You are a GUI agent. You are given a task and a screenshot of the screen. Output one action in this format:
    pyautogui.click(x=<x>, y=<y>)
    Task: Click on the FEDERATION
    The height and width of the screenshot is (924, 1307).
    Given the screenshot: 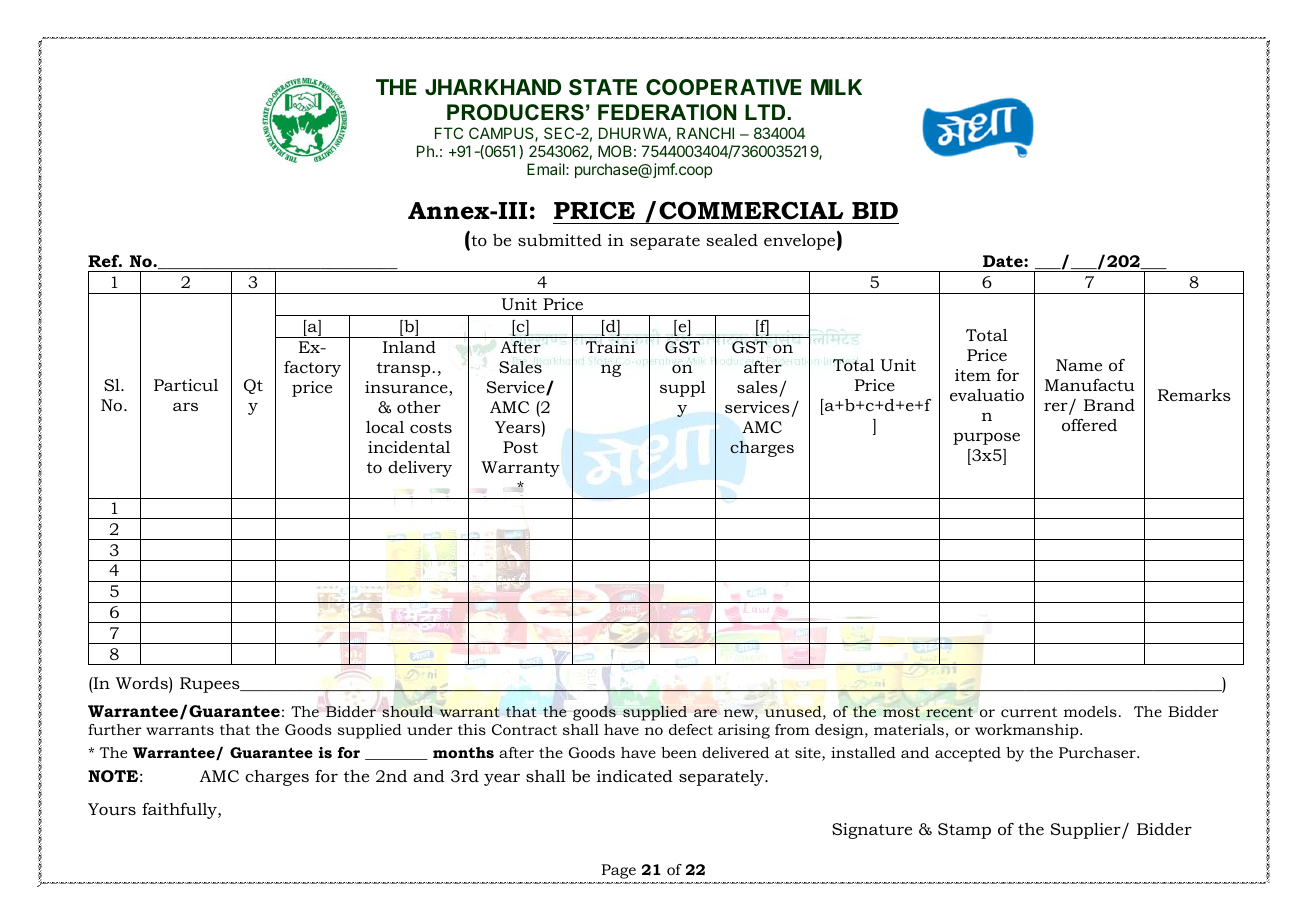 What is the action you would take?
    pyautogui.click(x=667, y=112)
